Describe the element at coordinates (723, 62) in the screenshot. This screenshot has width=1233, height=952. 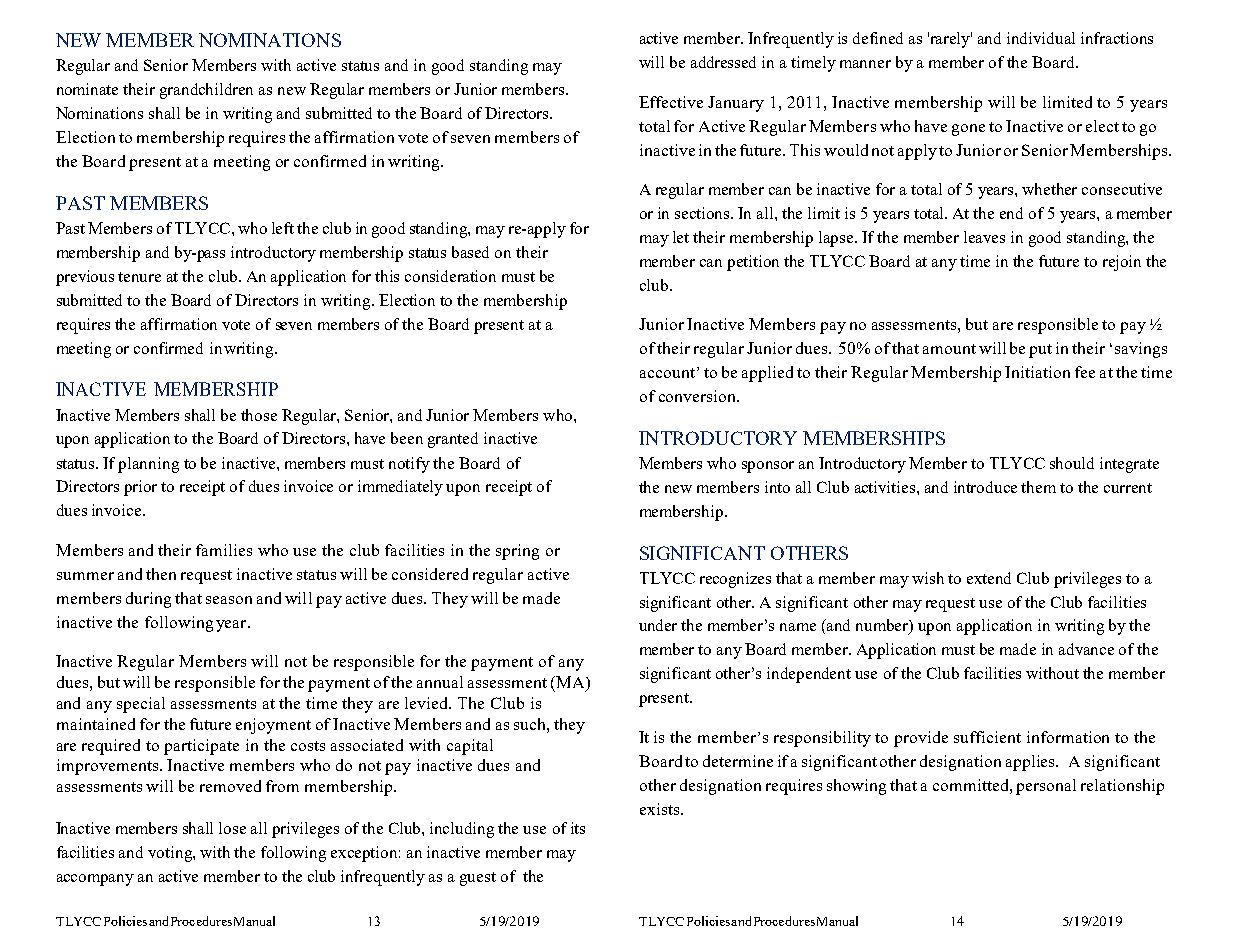
I see `addressed` at that location.
